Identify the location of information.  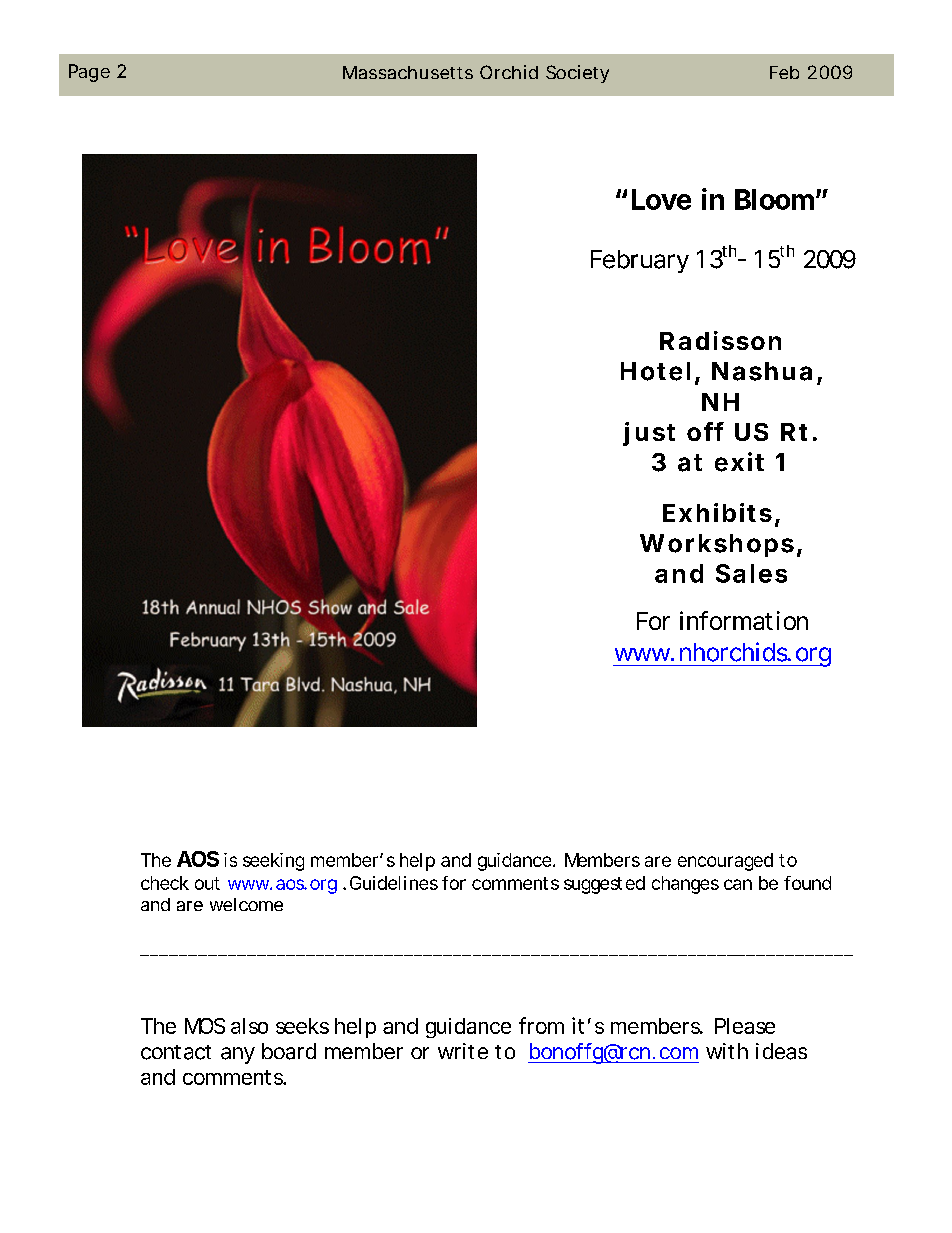
(744, 620).
